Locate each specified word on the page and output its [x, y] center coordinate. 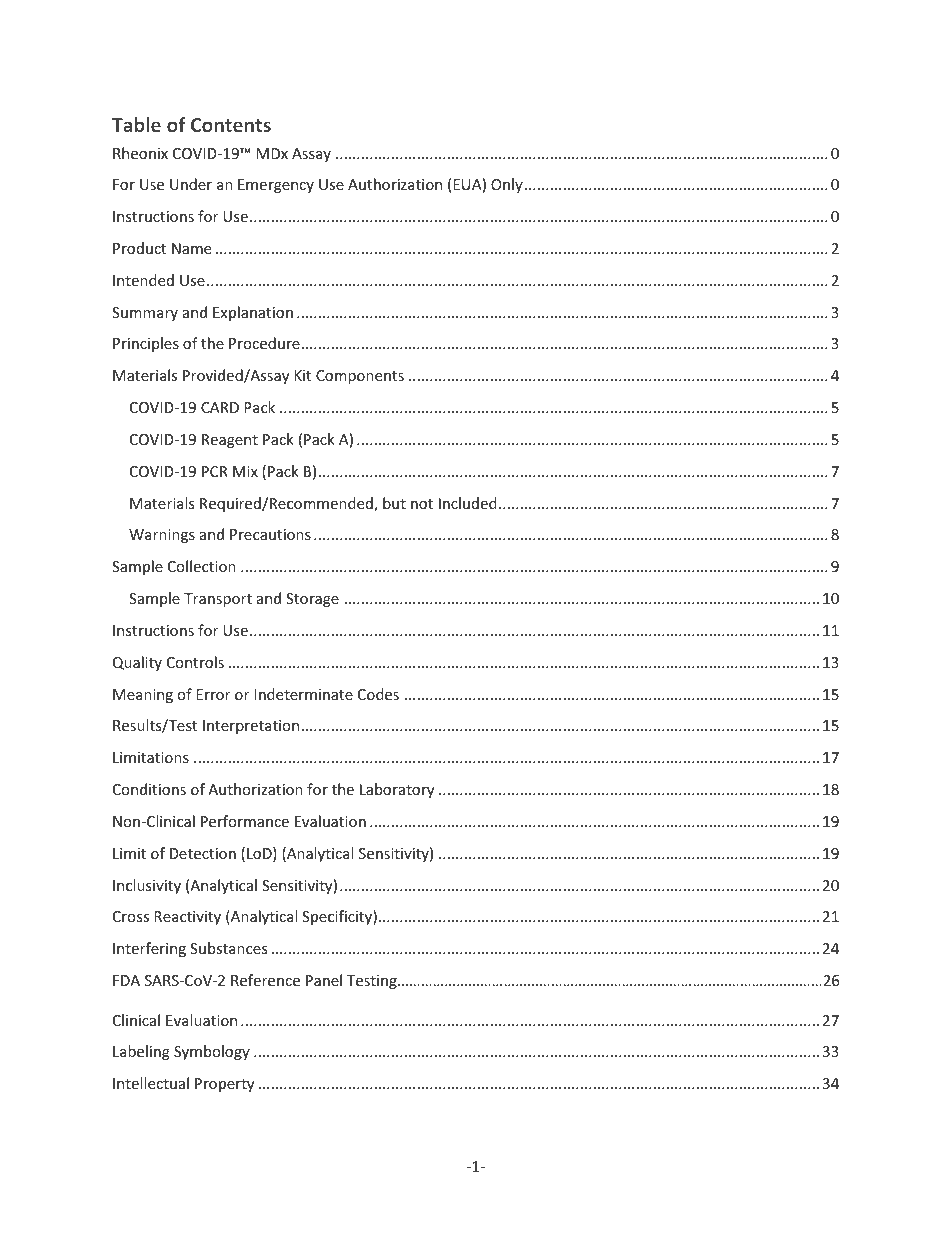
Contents [231, 125]
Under [191, 184]
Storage [312, 600]
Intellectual [151, 1083]
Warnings [162, 536]
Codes [378, 694]
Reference [265, 980]
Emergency [276, 186]
